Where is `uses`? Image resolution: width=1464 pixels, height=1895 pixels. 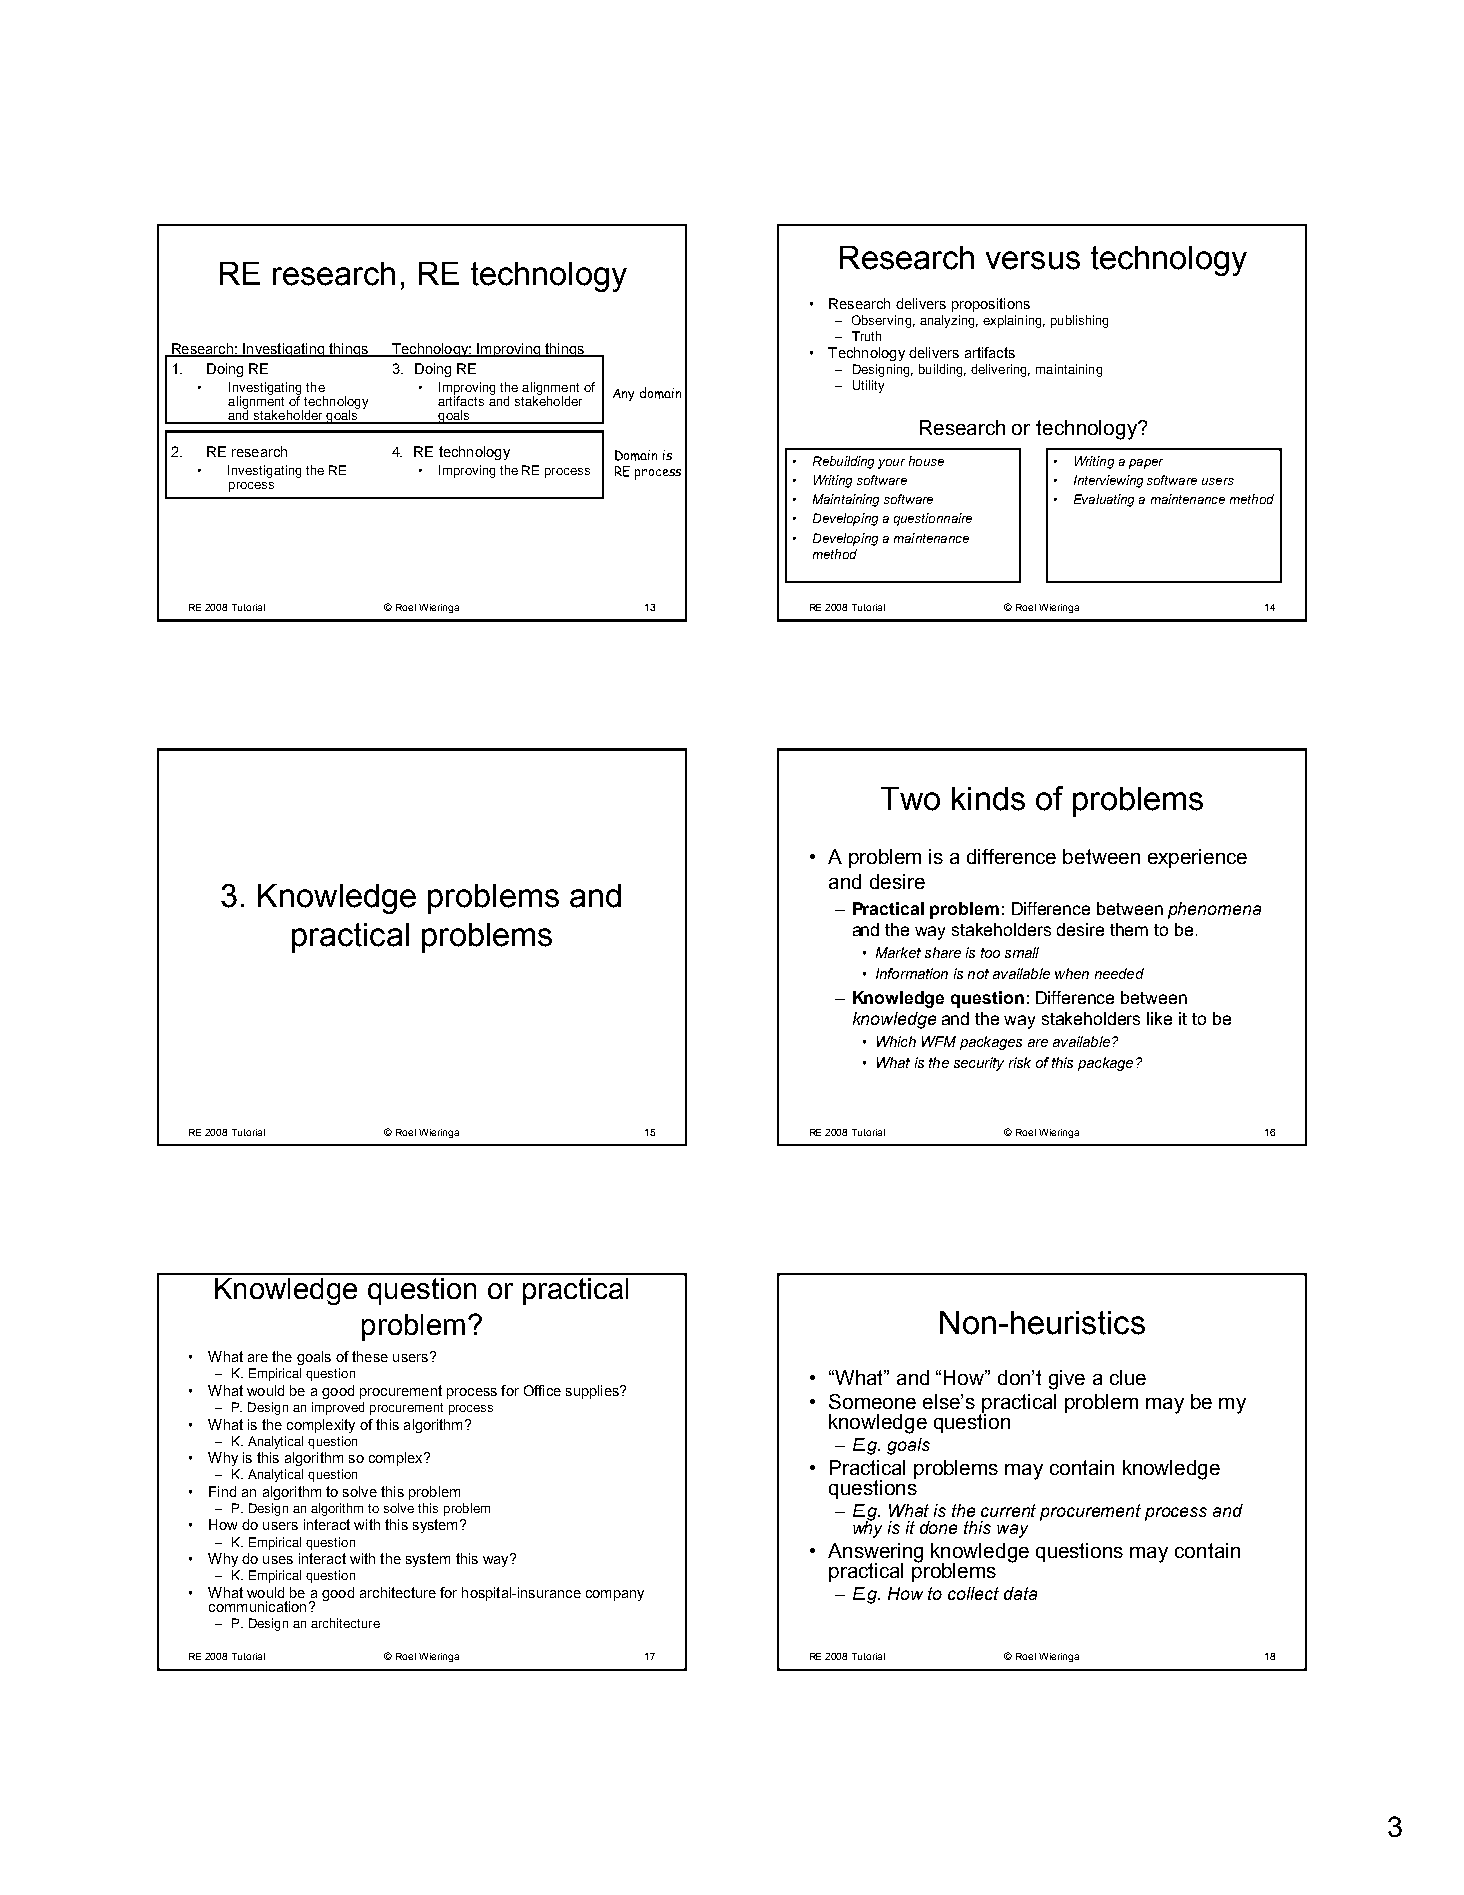 uses is located at coordinates (278, 1560).
